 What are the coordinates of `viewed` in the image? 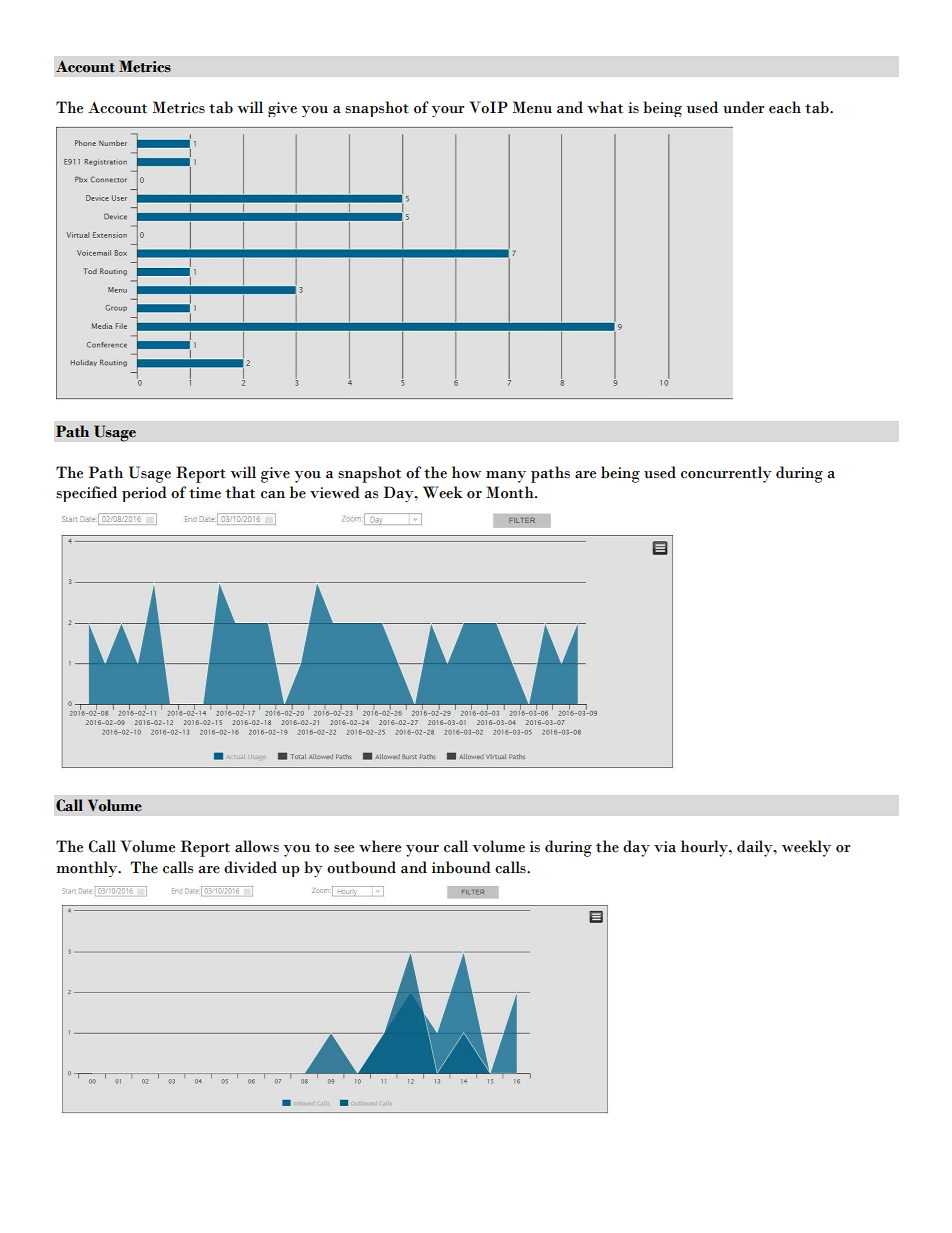 It's located at (335, 492).
